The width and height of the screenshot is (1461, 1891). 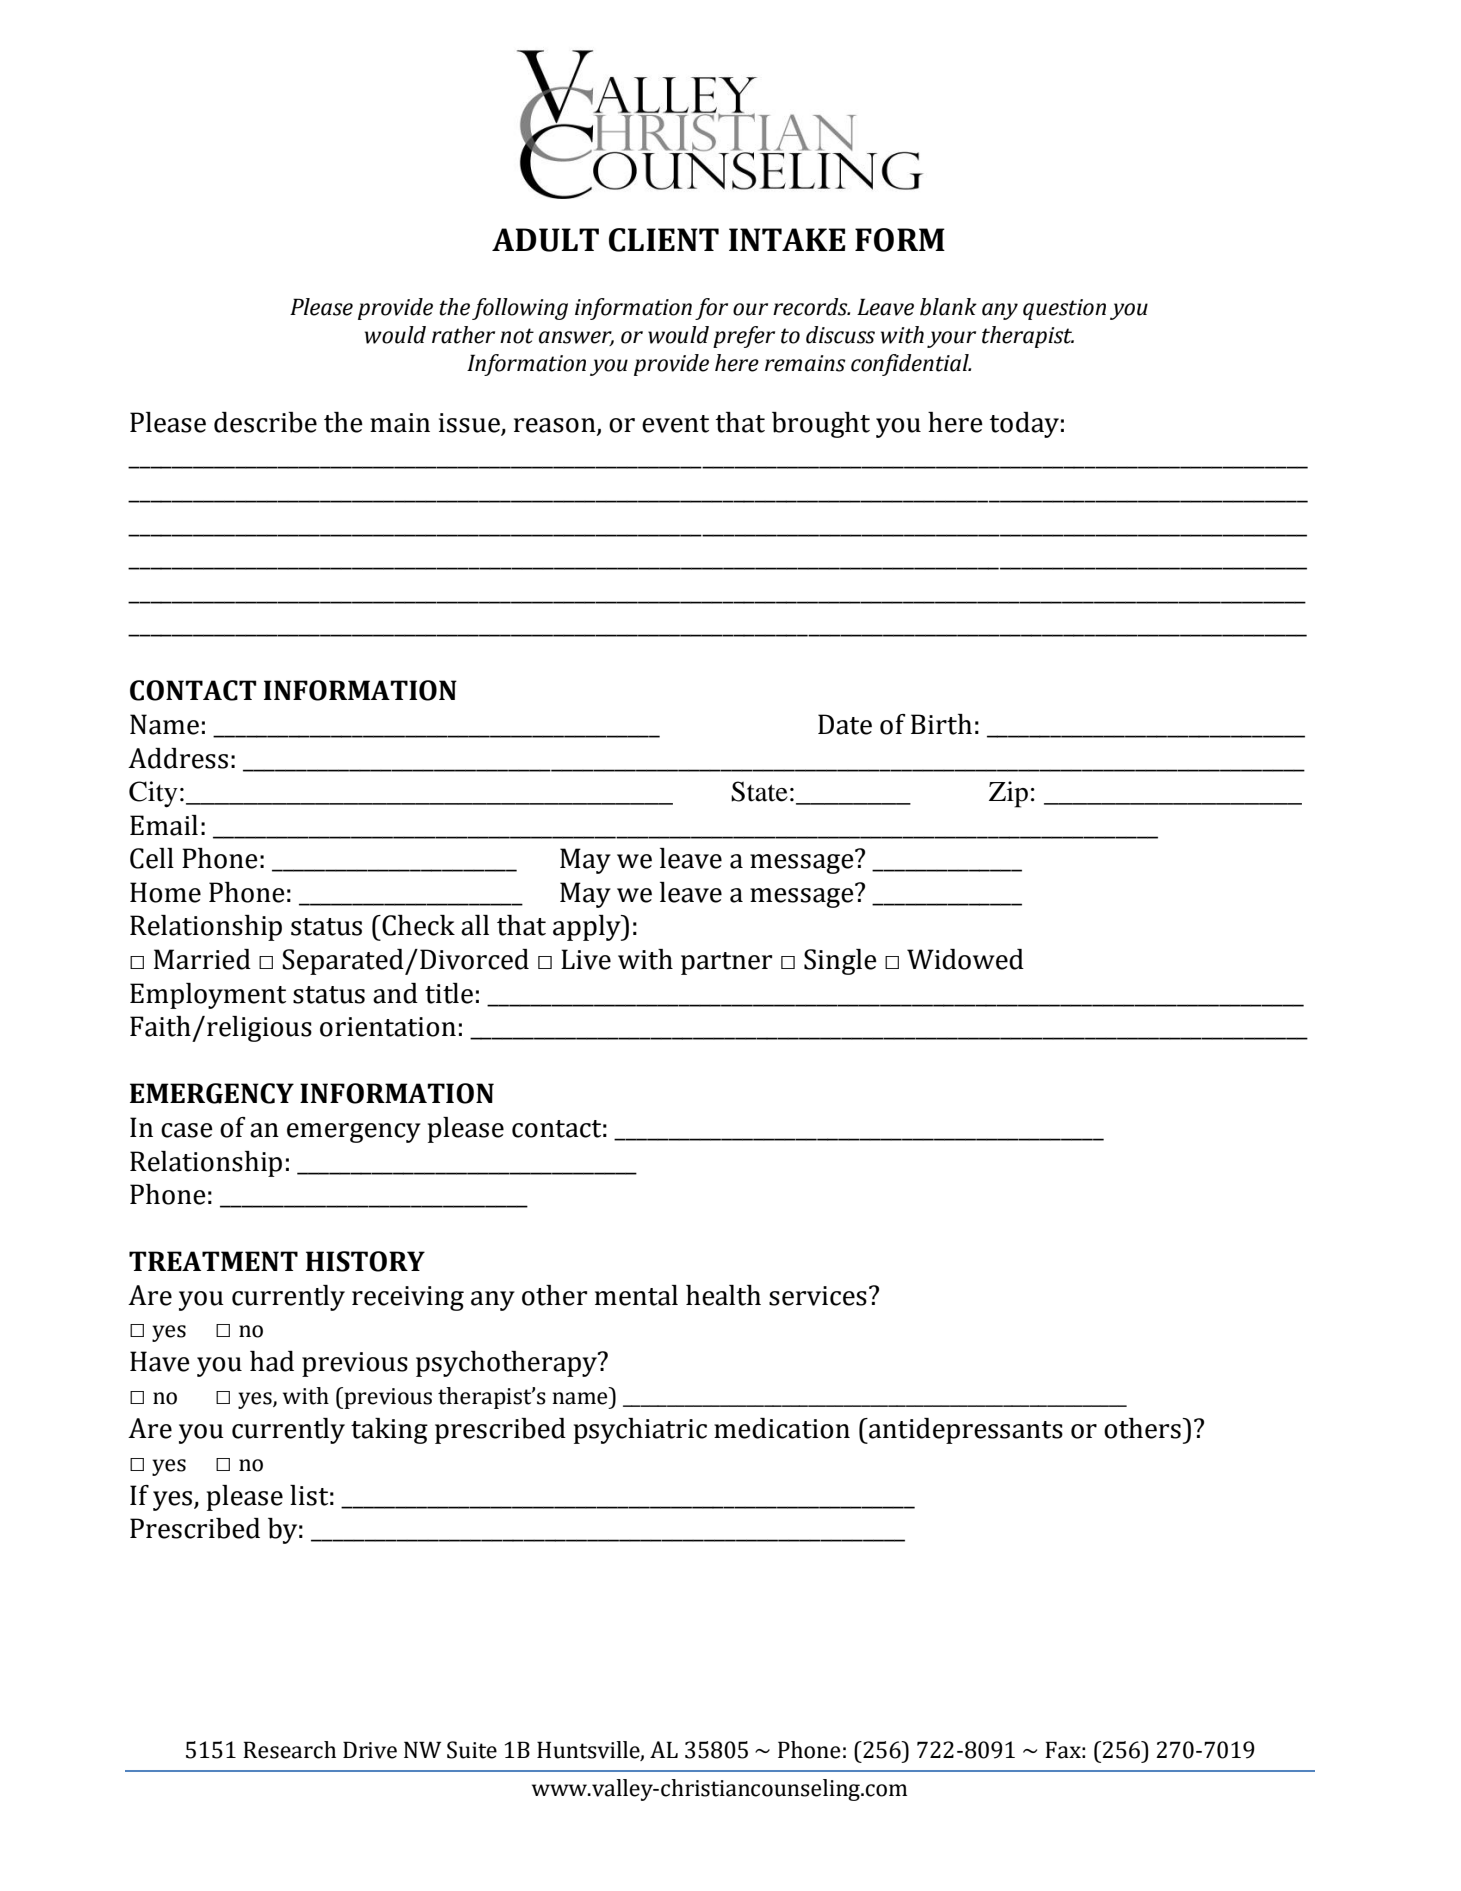 What do you see at coordinates (289, 1750) in the screenshot?
I see `Research` at bounding box center [289, 1750].
